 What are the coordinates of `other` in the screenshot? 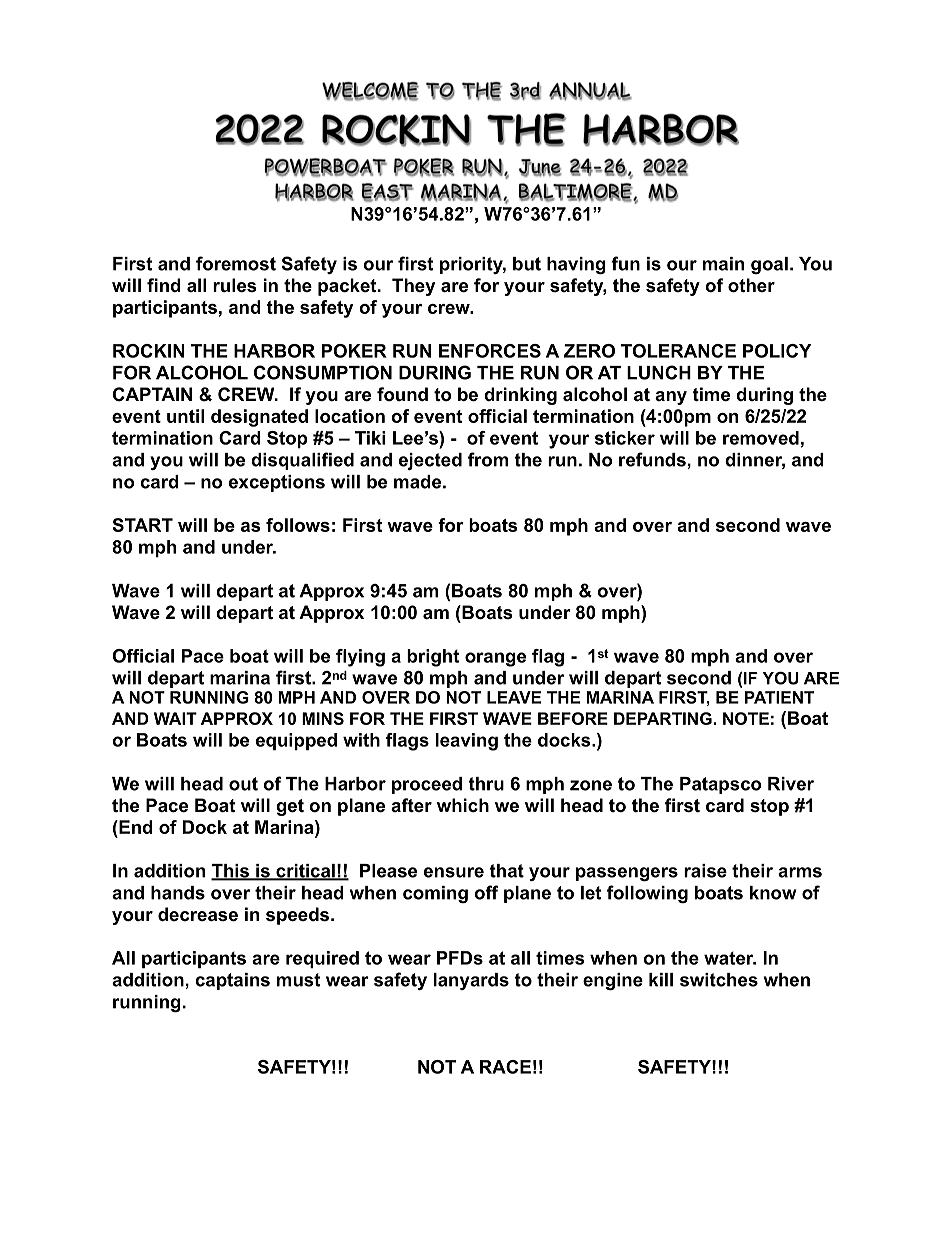 It's located at (751, 285).
